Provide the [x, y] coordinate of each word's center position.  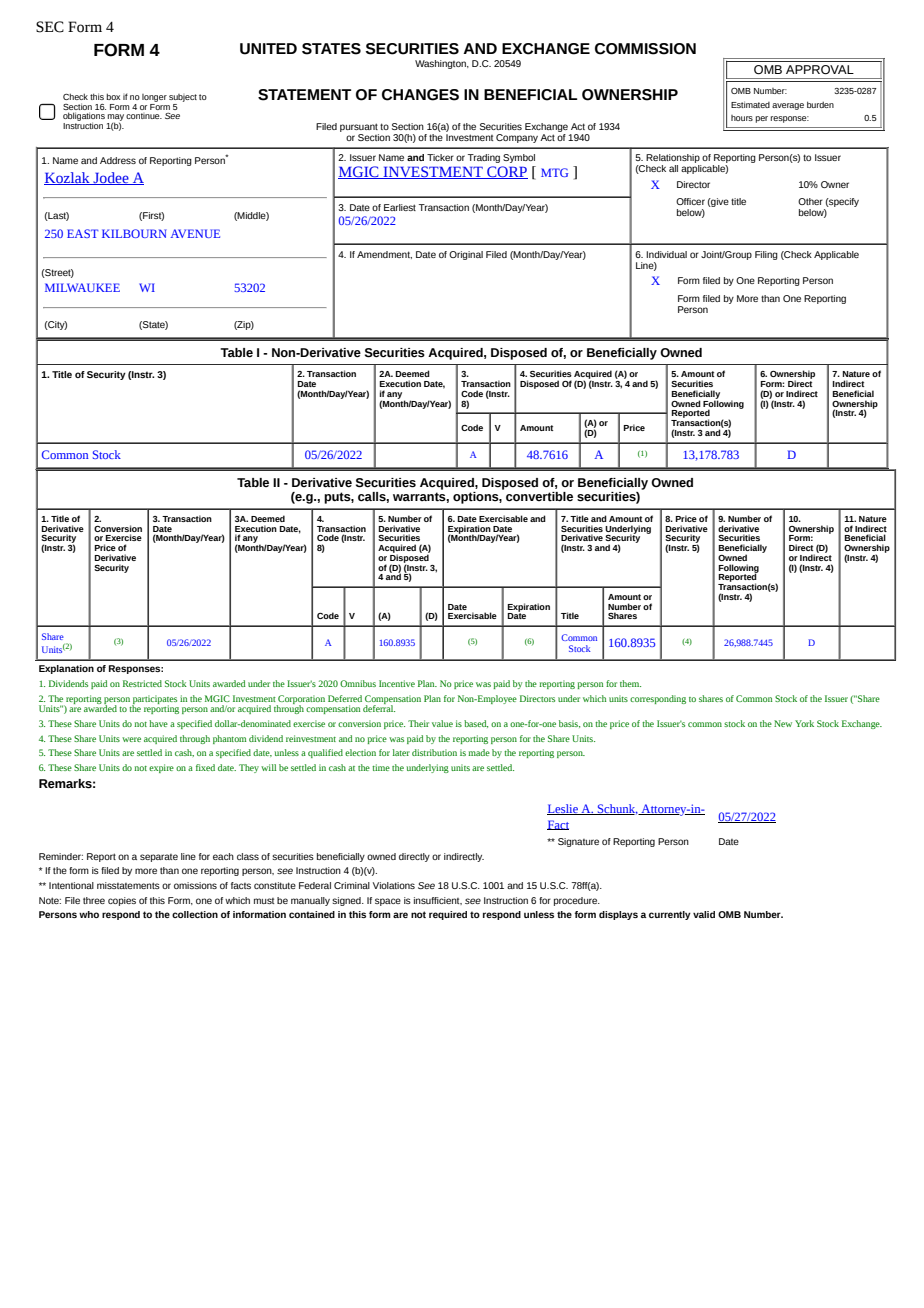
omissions [195, 885]
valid [704, 914]
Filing [766, 255]
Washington [441, 64]
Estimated [750, 104]
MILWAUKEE [82, 287]
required [448, 915]
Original [466, 255]
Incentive [397, 683]
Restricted [142, 683]
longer [154, 98]
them [630, 683]
